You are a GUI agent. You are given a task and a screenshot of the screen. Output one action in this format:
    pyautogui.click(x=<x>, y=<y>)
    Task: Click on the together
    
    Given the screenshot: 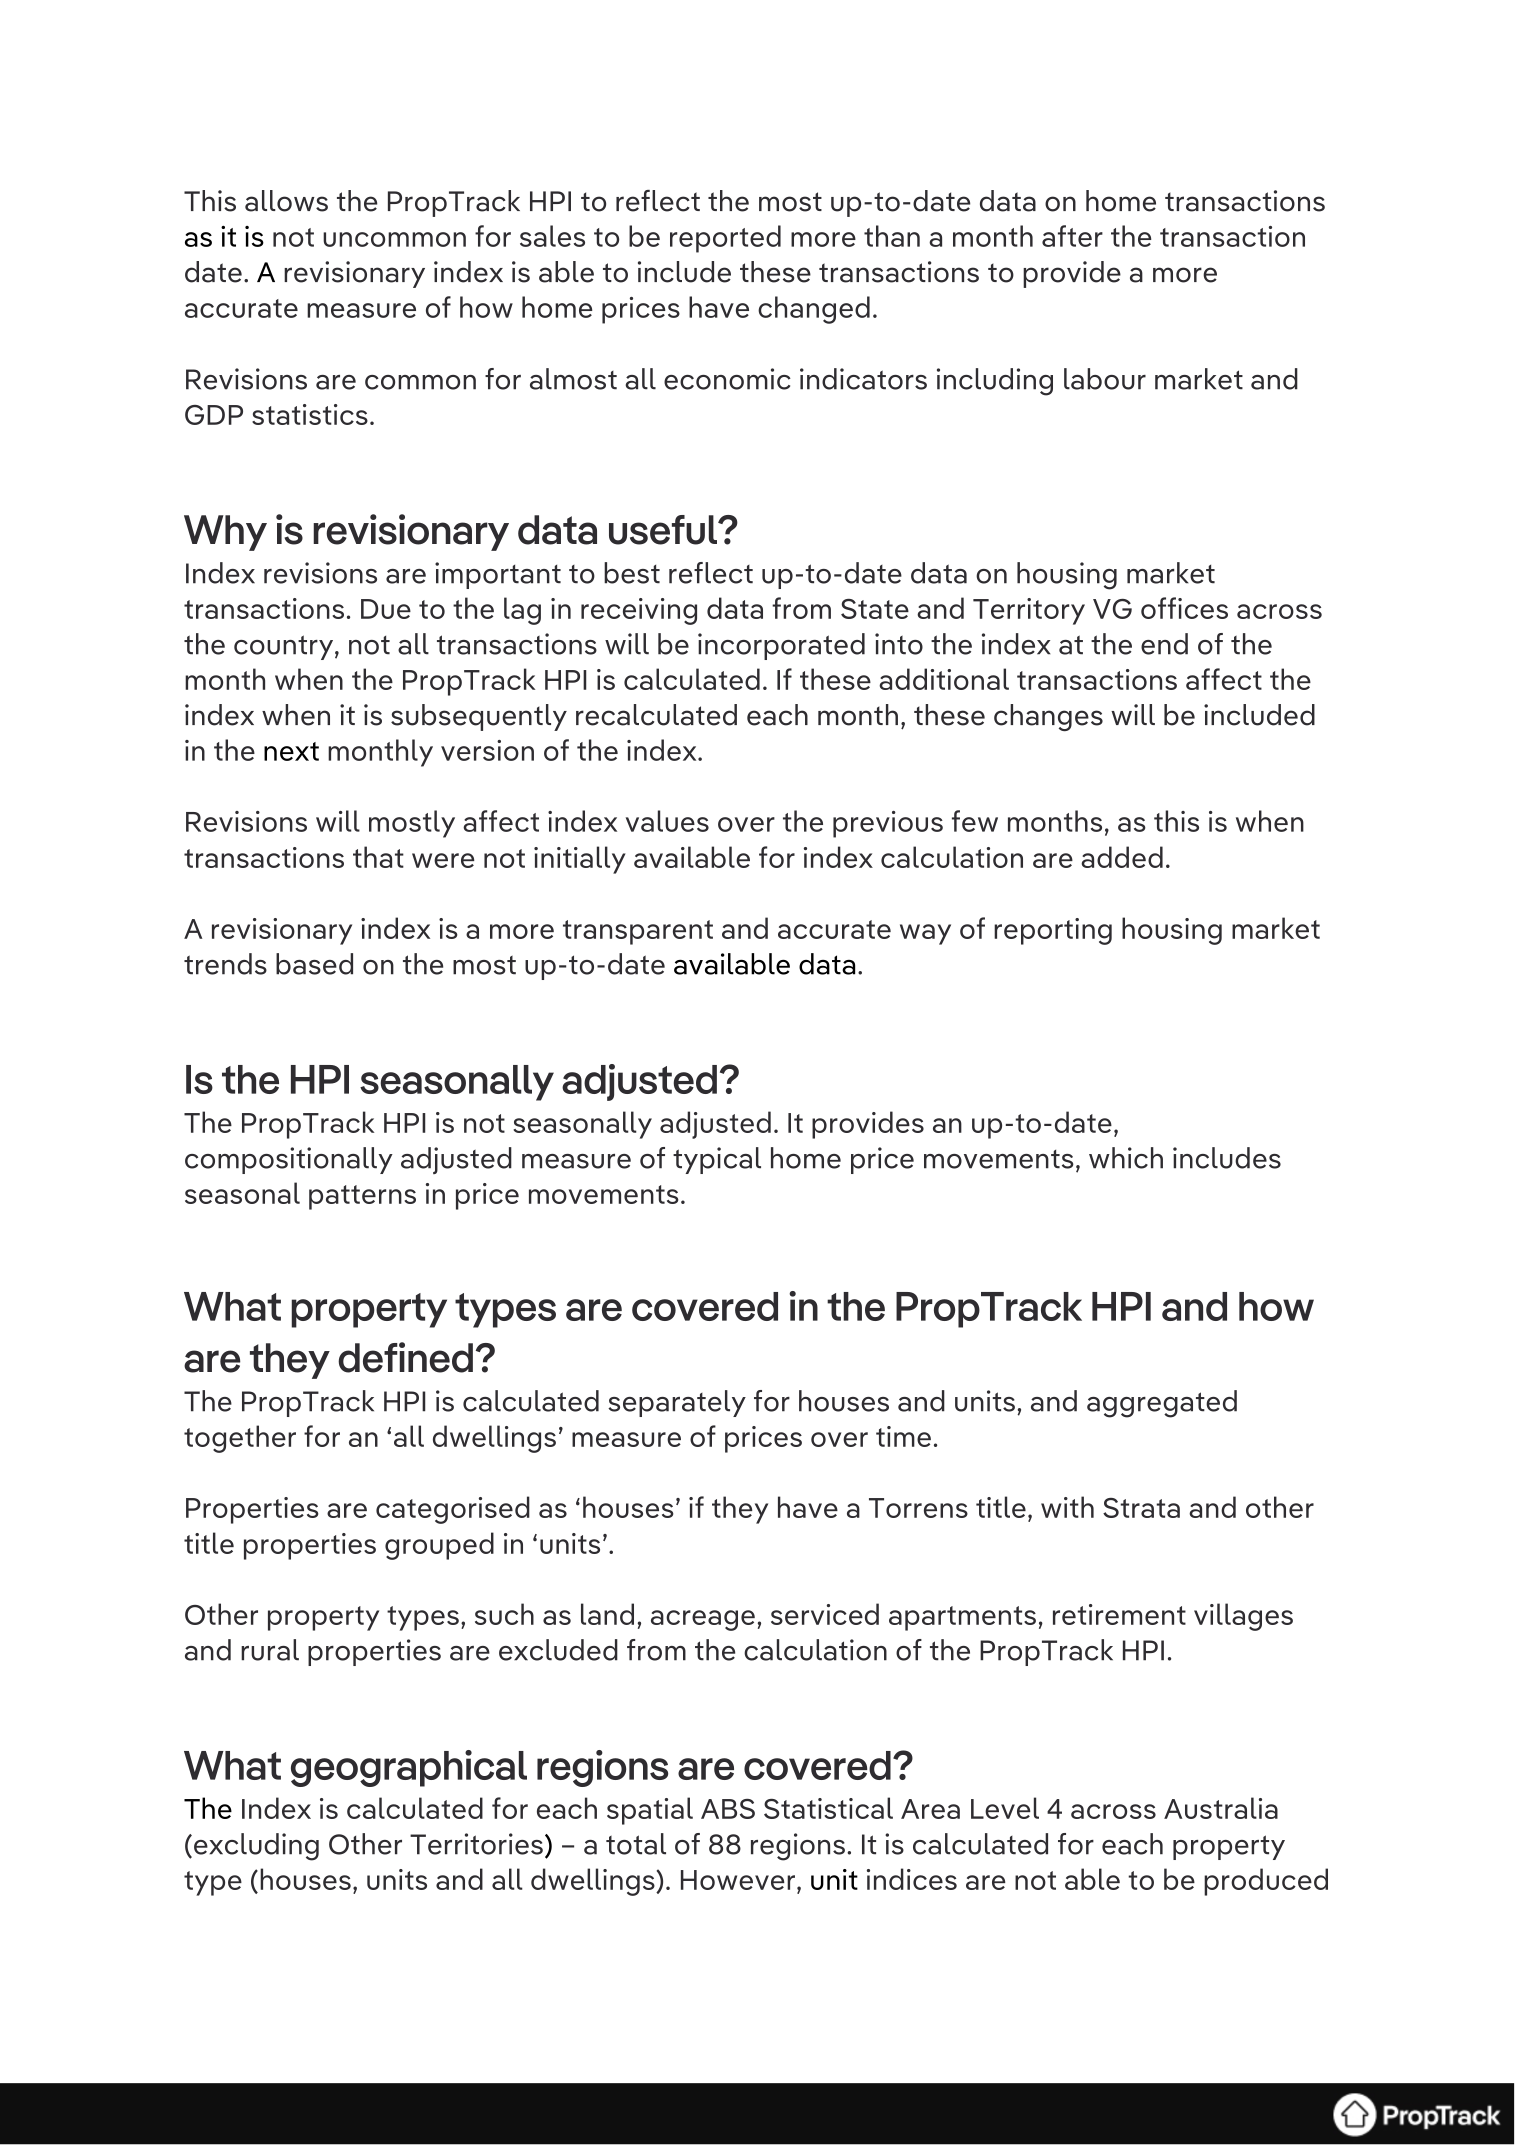 What is the action you would take?
    pyautogui.click(x=240, y=1439)
